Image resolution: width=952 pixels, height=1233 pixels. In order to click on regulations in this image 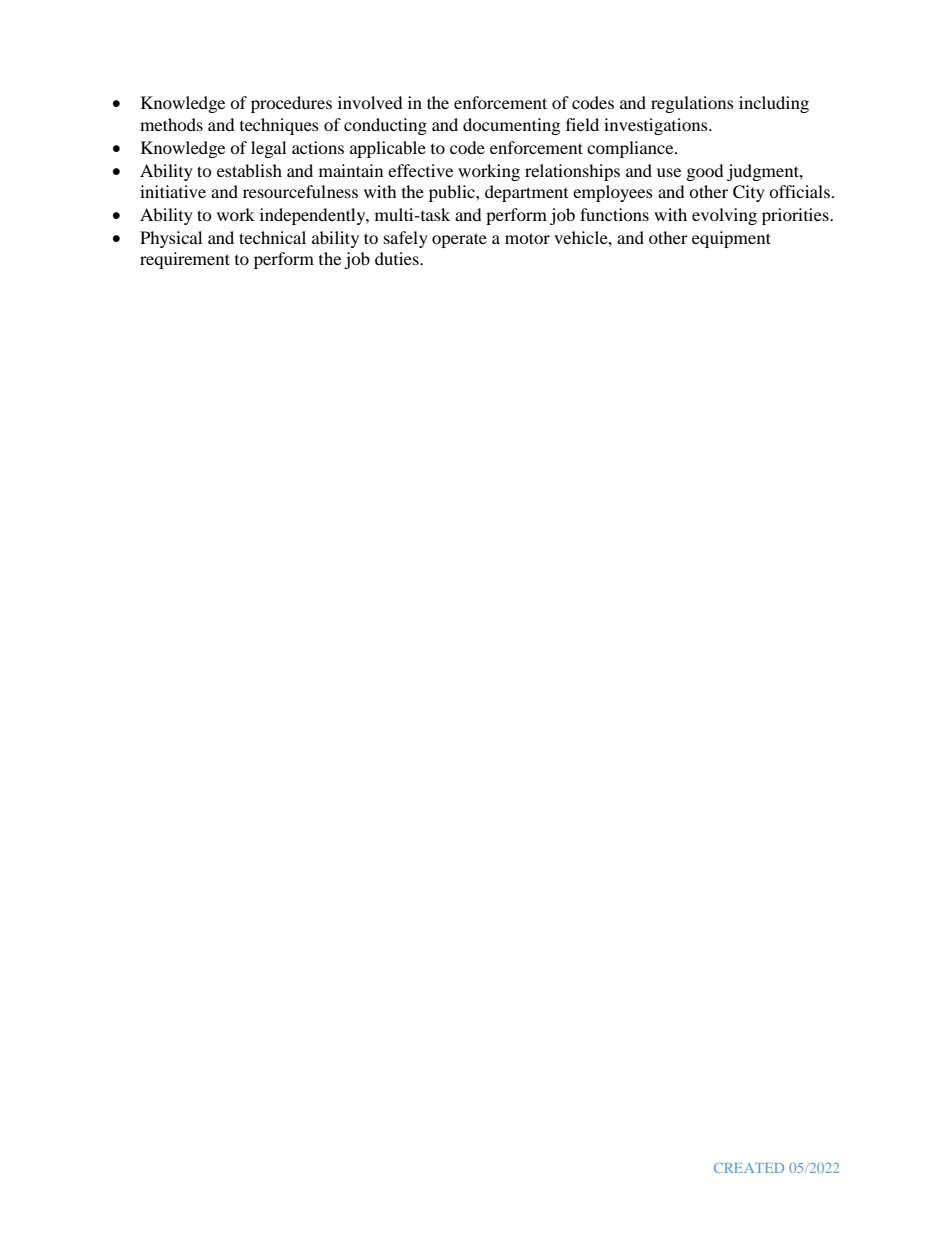, I will do `click(692, 104)`.
